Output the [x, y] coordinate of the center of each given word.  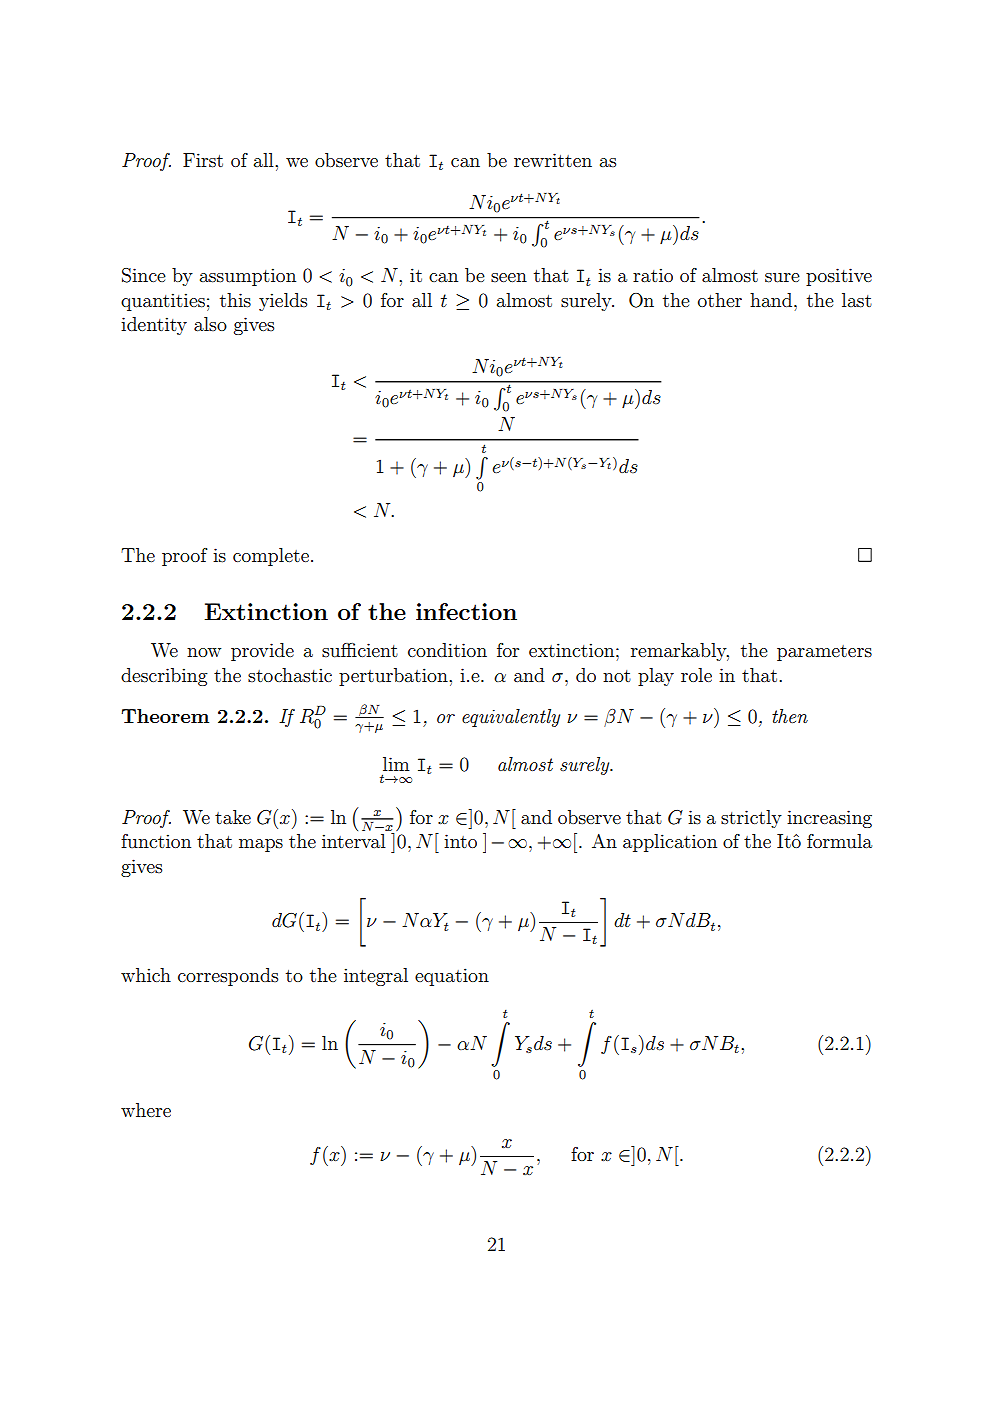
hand [772, 300]
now [204, 652]
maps [261, 845]
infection [466, 611]
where [146, 1110]
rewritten [553, 160]
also [210, 324]
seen [509, 277]
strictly [751, 819]
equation [452, 977]
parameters [824, 653]
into [460, 841]
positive [839, 277]
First [203, 160]
